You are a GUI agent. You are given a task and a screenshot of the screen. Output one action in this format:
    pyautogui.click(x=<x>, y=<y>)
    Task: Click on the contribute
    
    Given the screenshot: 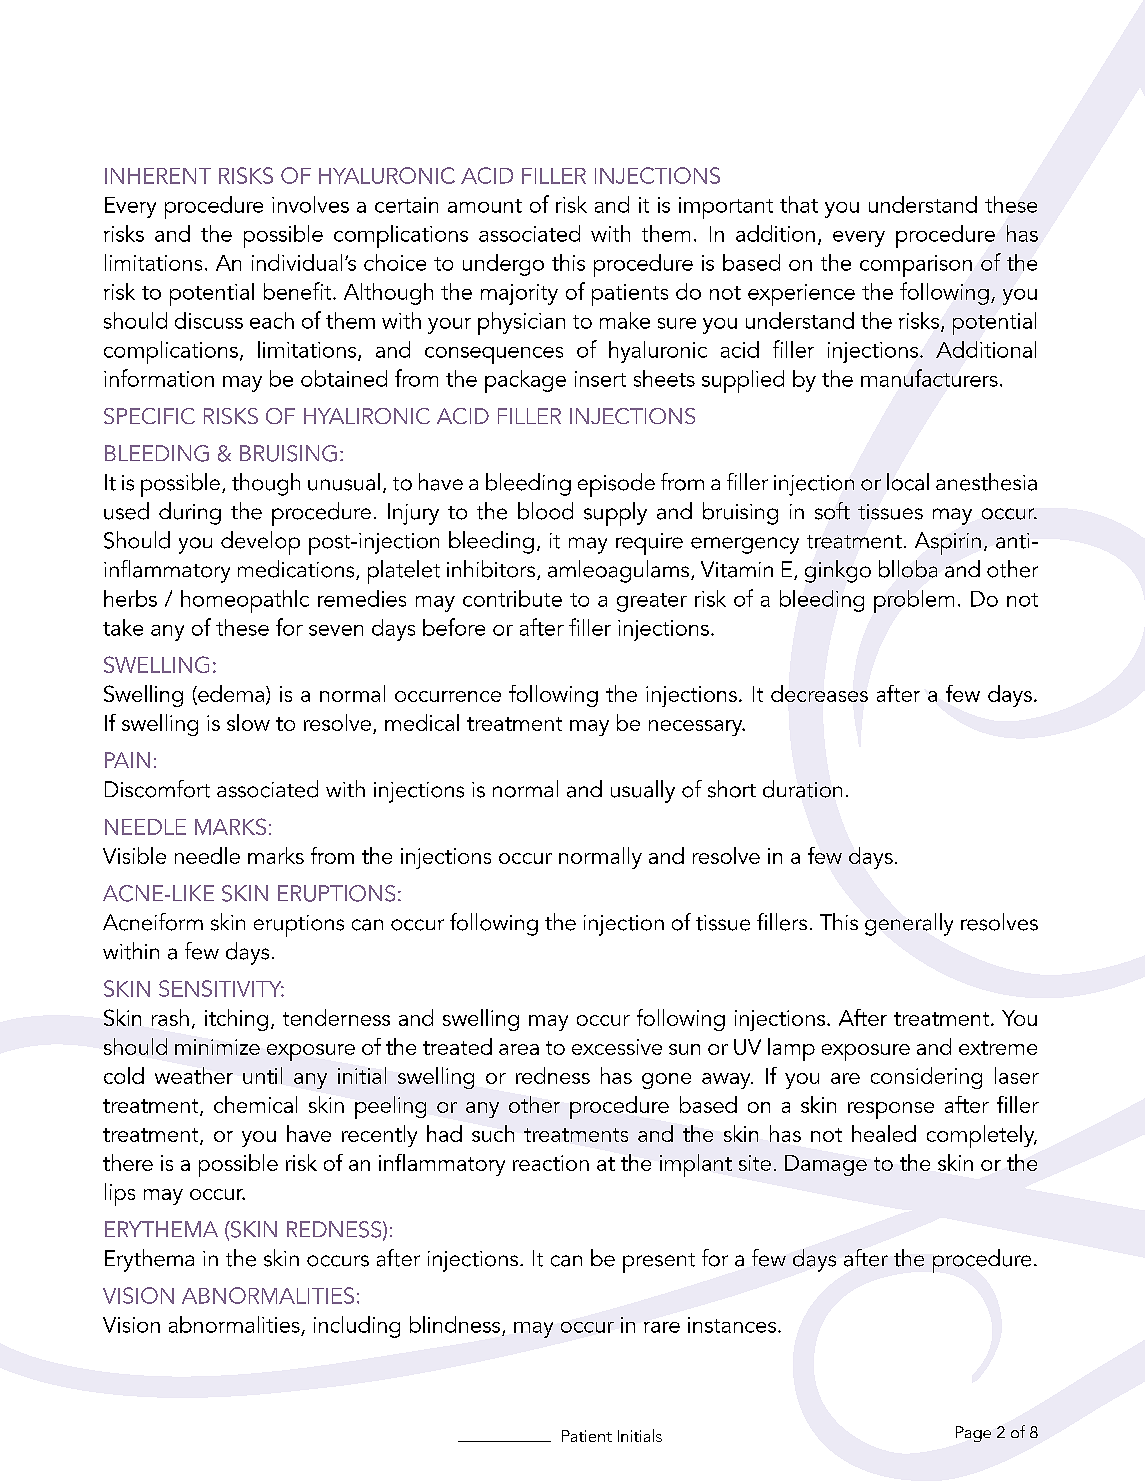 What is the action you would take?
    pyautogui.click(x=512, y=598)
